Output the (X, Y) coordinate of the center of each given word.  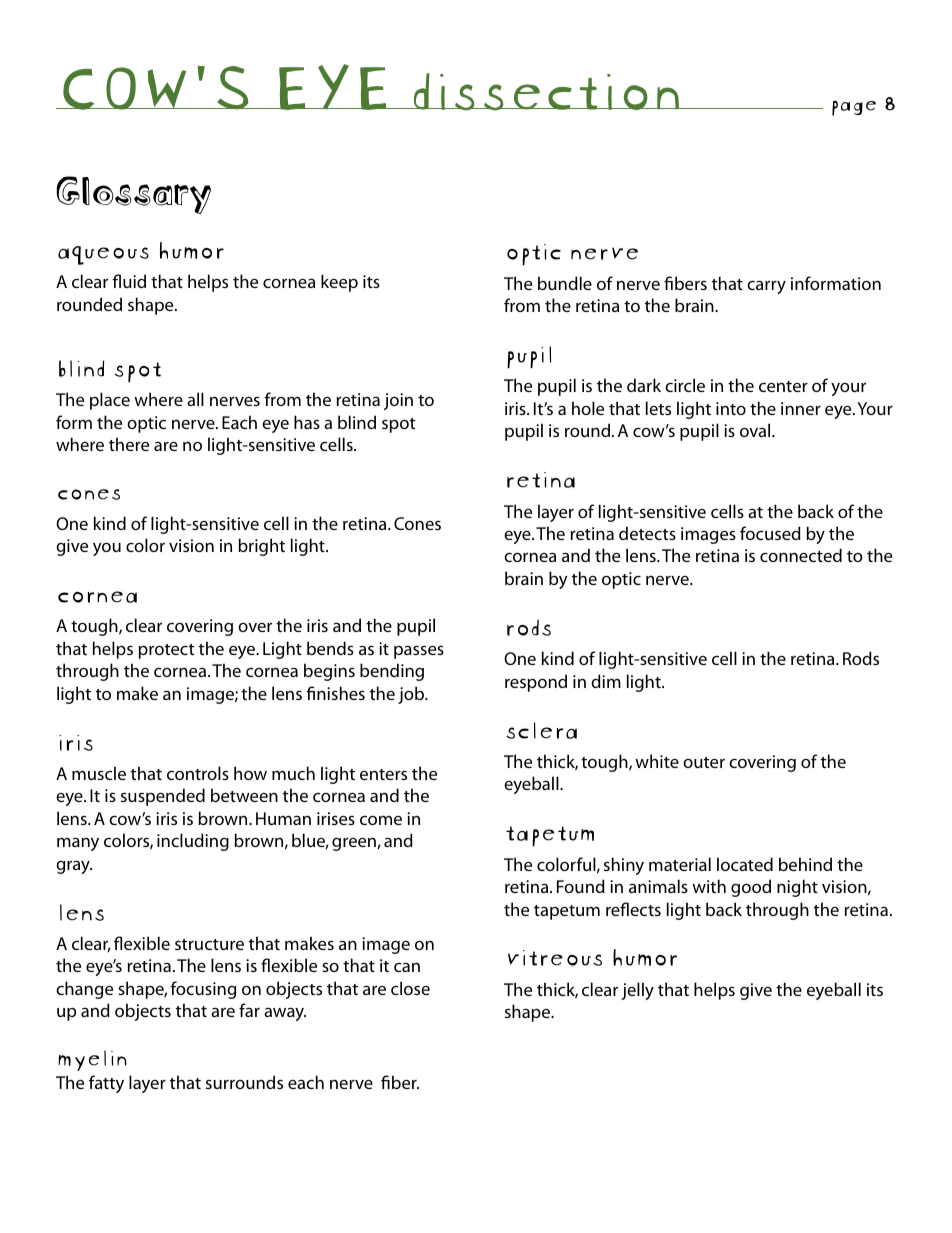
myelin (92, 1060)
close (410, 988)
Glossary (134, 195)
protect (166, 651)
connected (801, 555)
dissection (546, 92)
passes (419, 652)
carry (766, 287)
